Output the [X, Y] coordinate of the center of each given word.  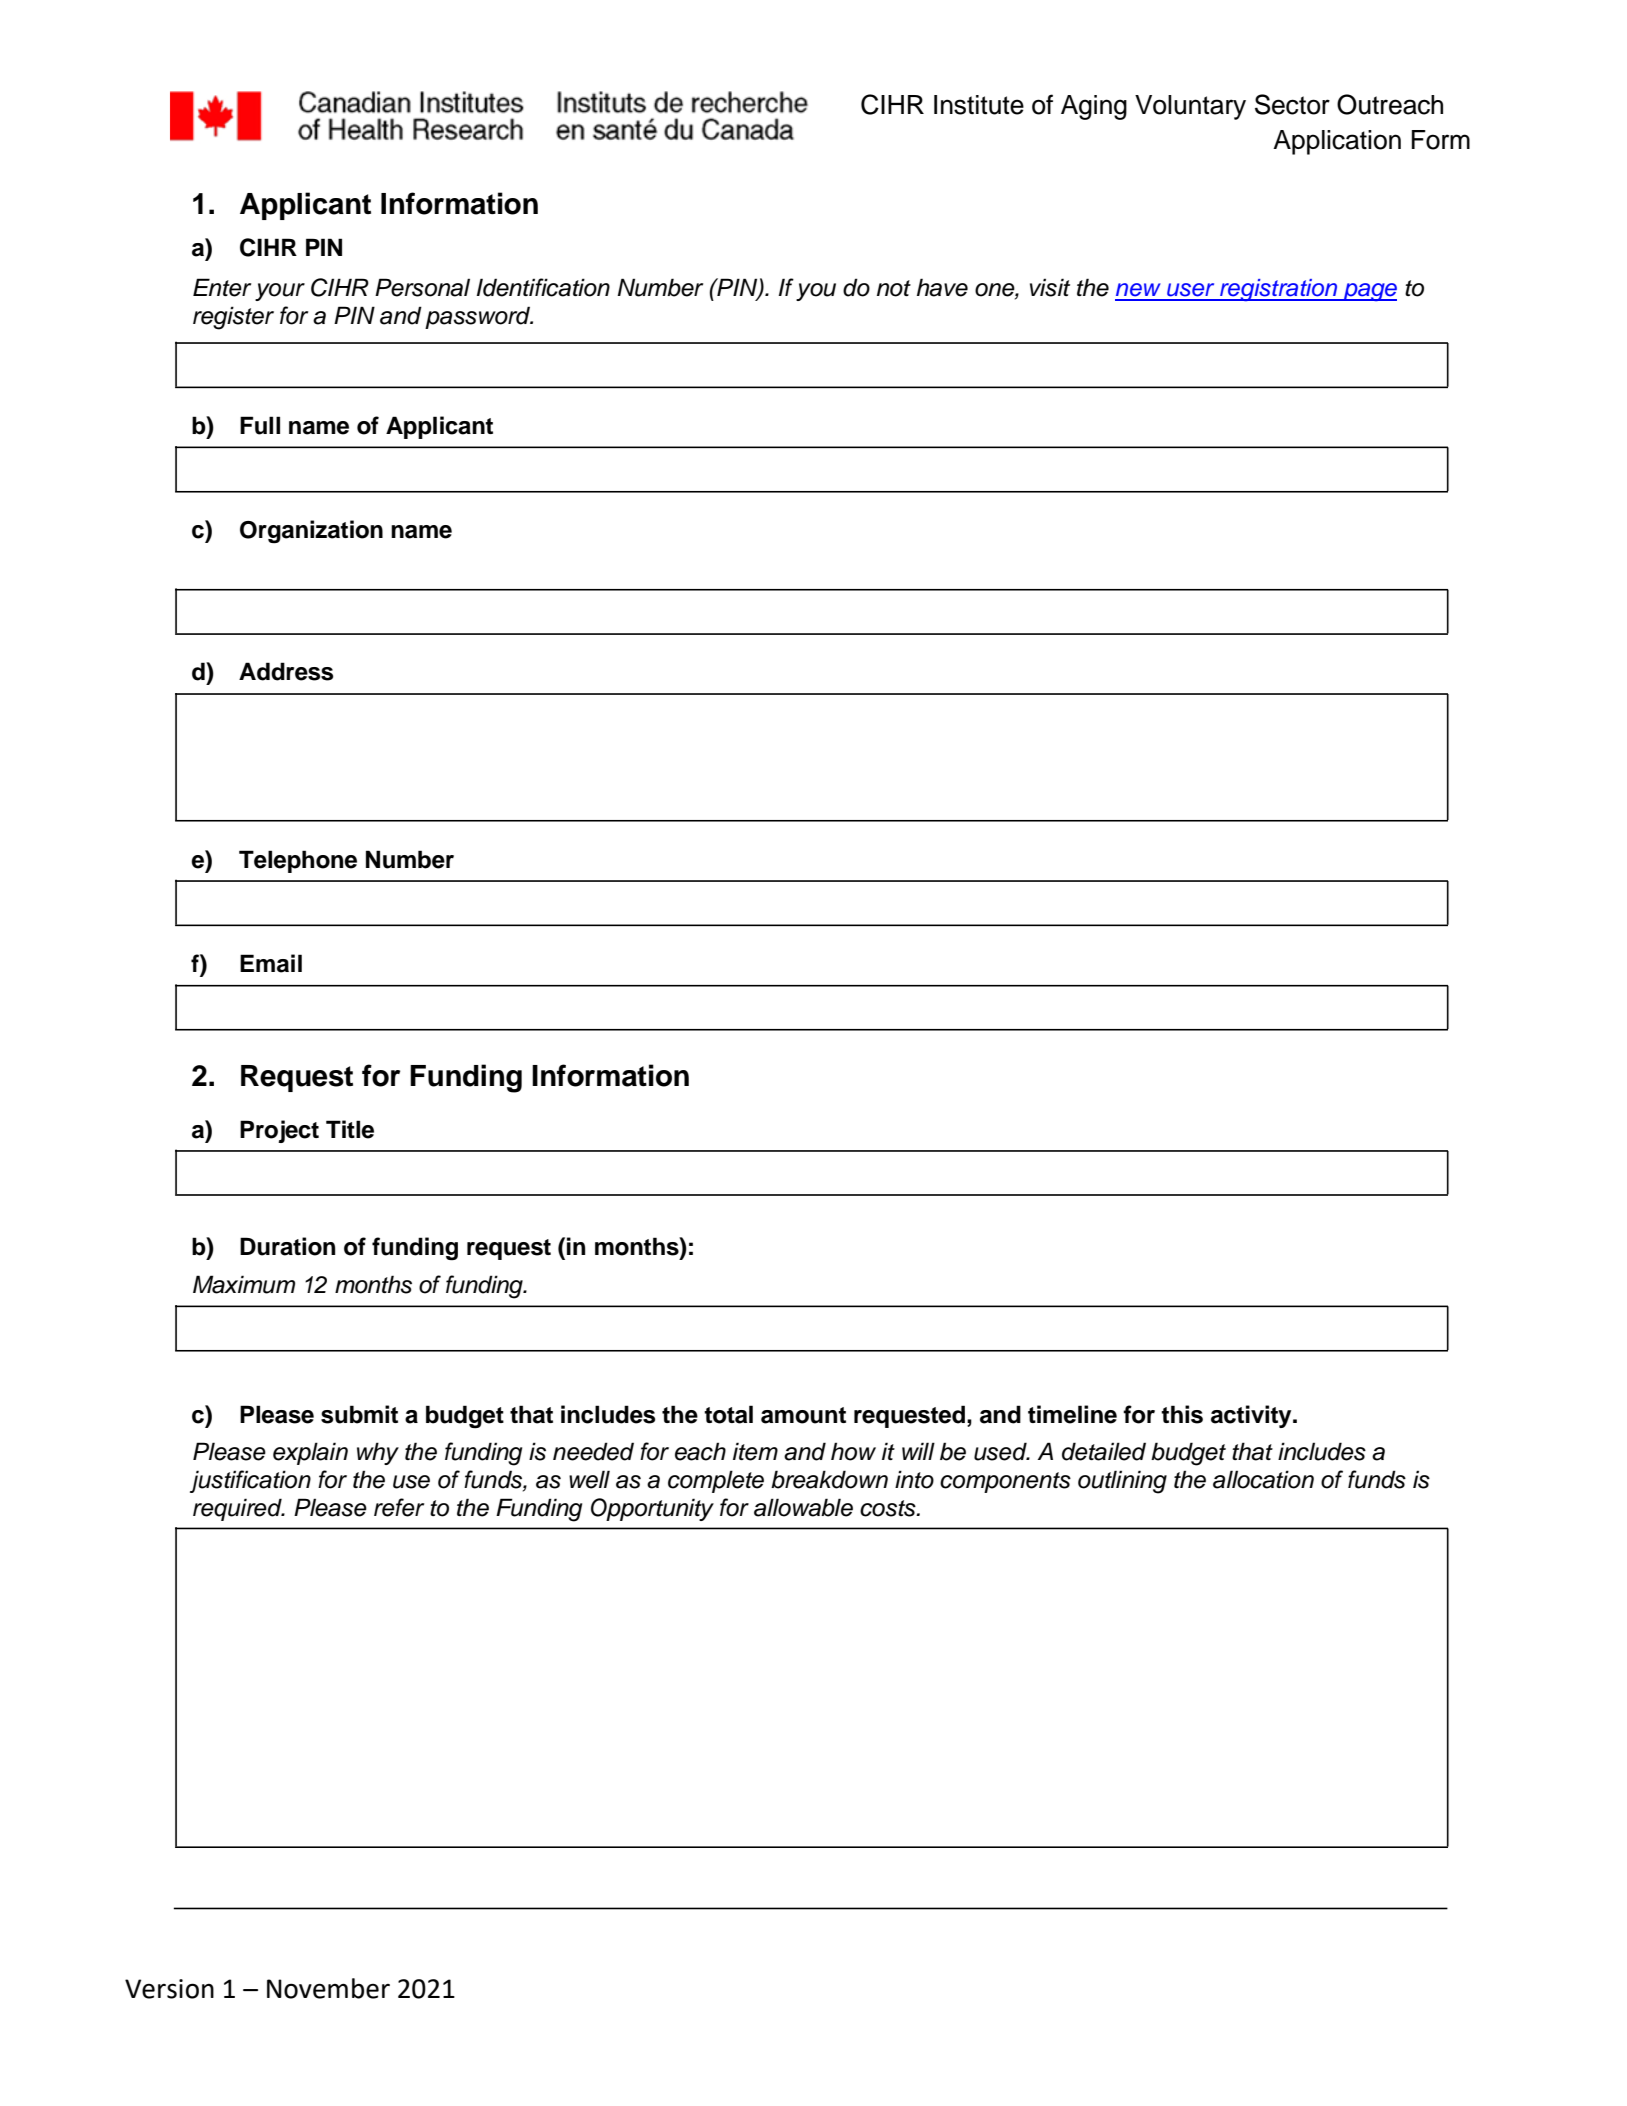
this [1182, 1414]
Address [286, 671]
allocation [1263, 1479]
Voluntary [1190, 107]
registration [1279, 290]
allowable [803, 1507]
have [942, 287]
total [728, 1414]
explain [310, 1453]
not [894, 288]
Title [350, 1129]
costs [889, 1508]
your [280, 292]
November [328, 1988]
